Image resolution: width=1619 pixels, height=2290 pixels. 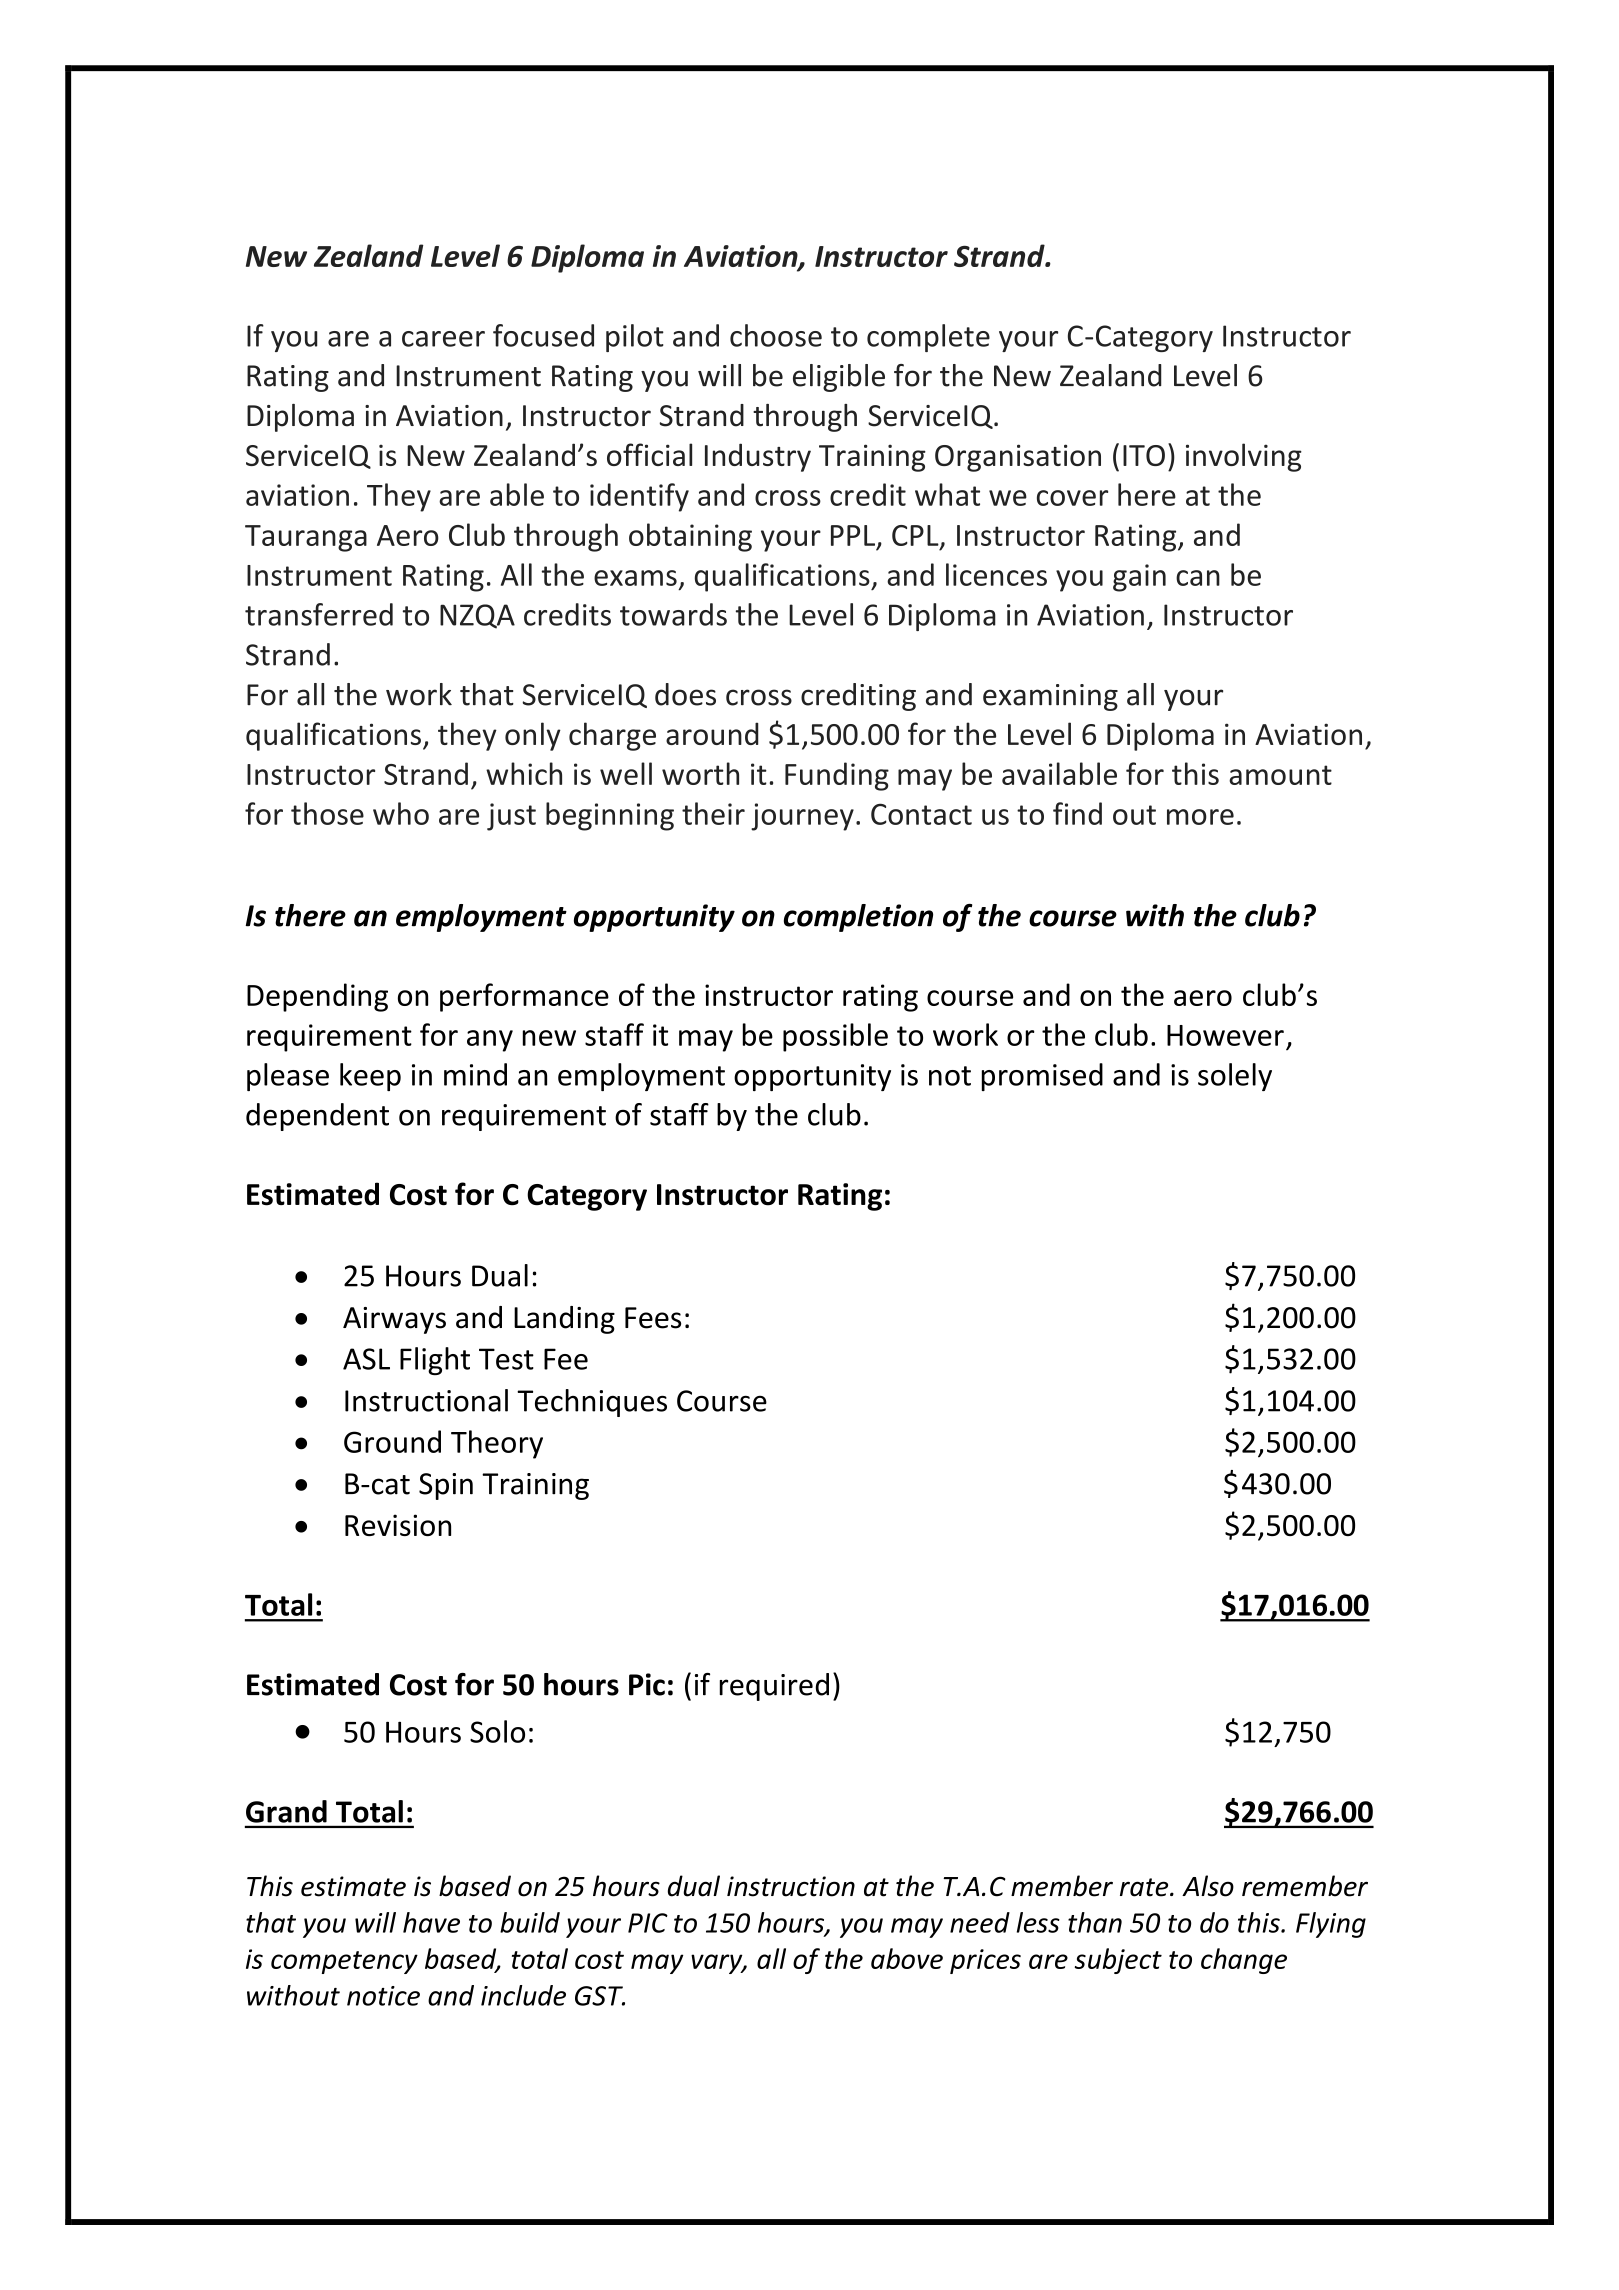 What do you see at coordinates (839, 378) in the page?
I see `eligible` at bounding box center [839, 378].
